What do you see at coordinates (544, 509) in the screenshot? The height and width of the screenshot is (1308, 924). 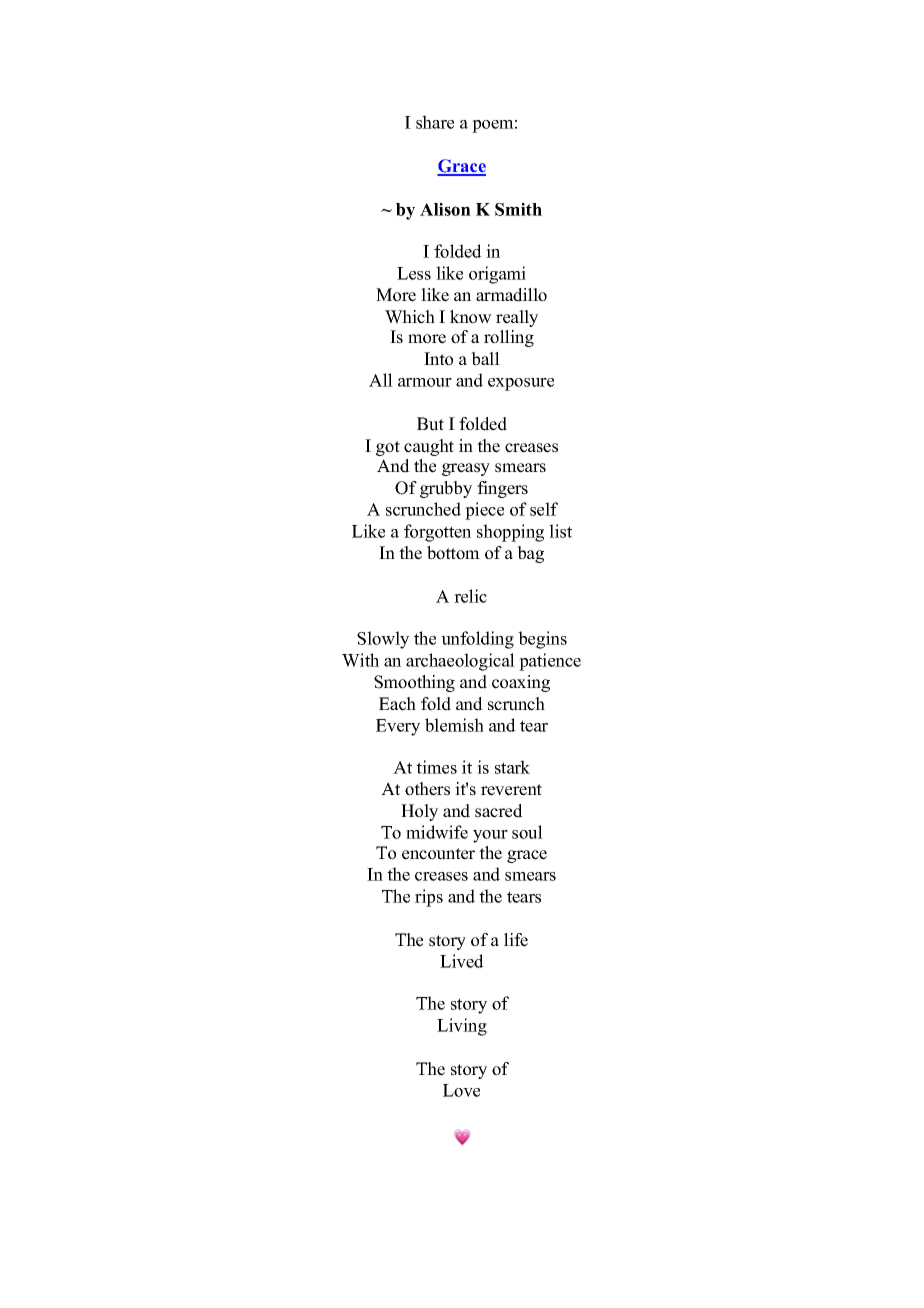 I see `self` at bounding box center [544, 509].
